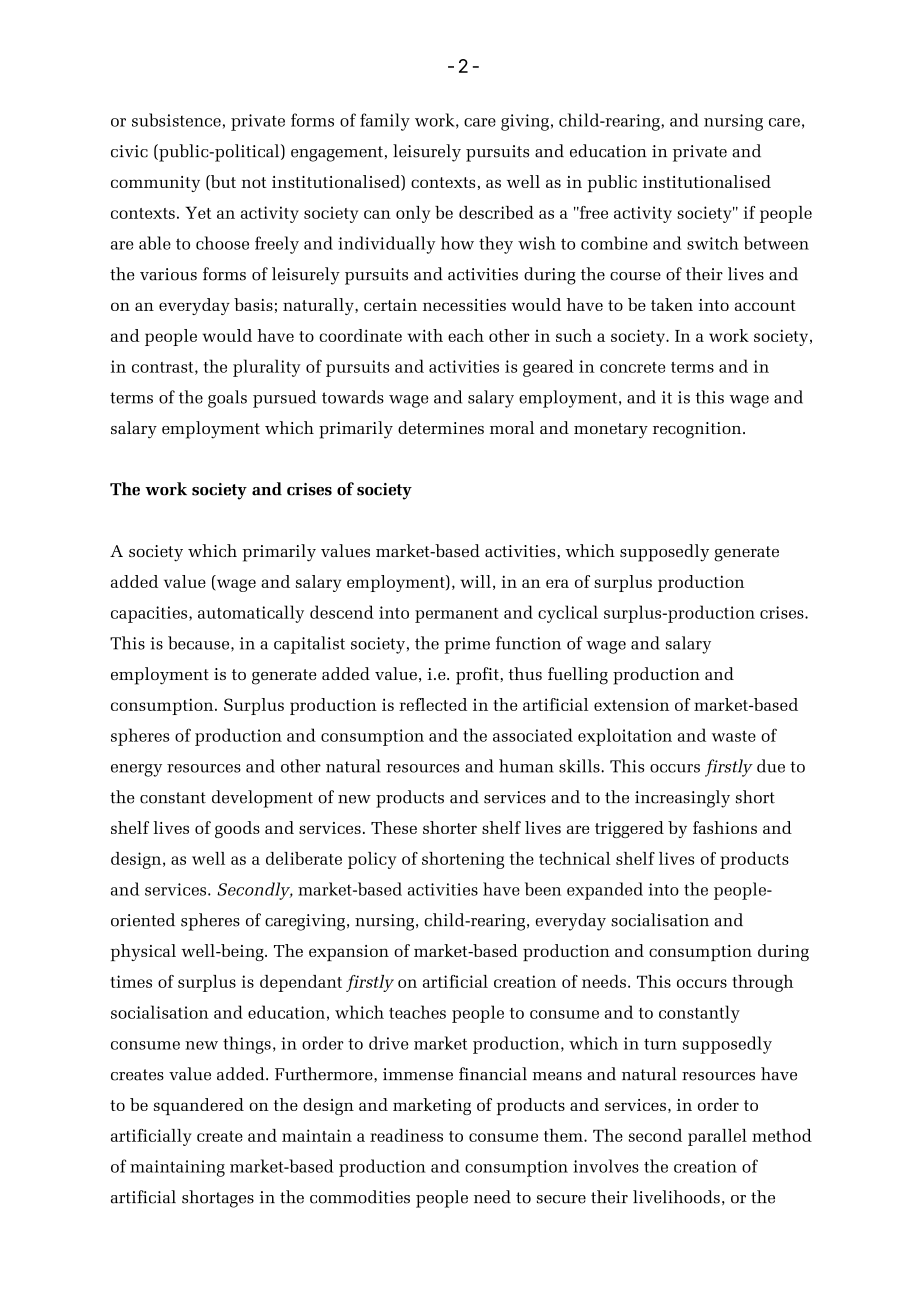 The width and height of the screenshot is (924, 1308). I want to click on parallel, so click(717, 1137).
